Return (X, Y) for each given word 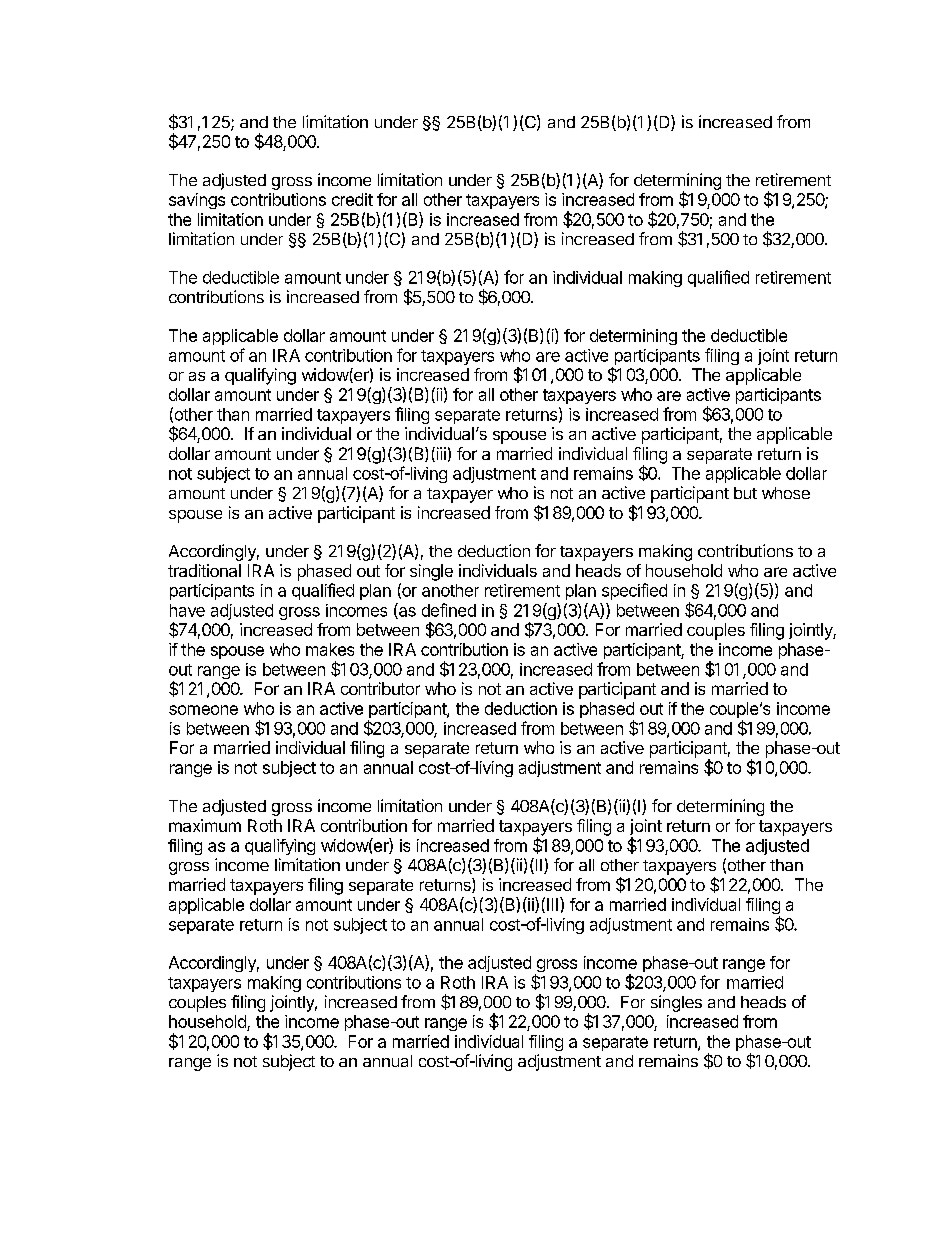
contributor (380, 688)
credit (352, 199)
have (187, 610)
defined (449, 610)
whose (786, 493)
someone (203, 710)
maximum (205, 825)
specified (634, 591)
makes (330, 649)
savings (197, 201)
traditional (204, 570)
